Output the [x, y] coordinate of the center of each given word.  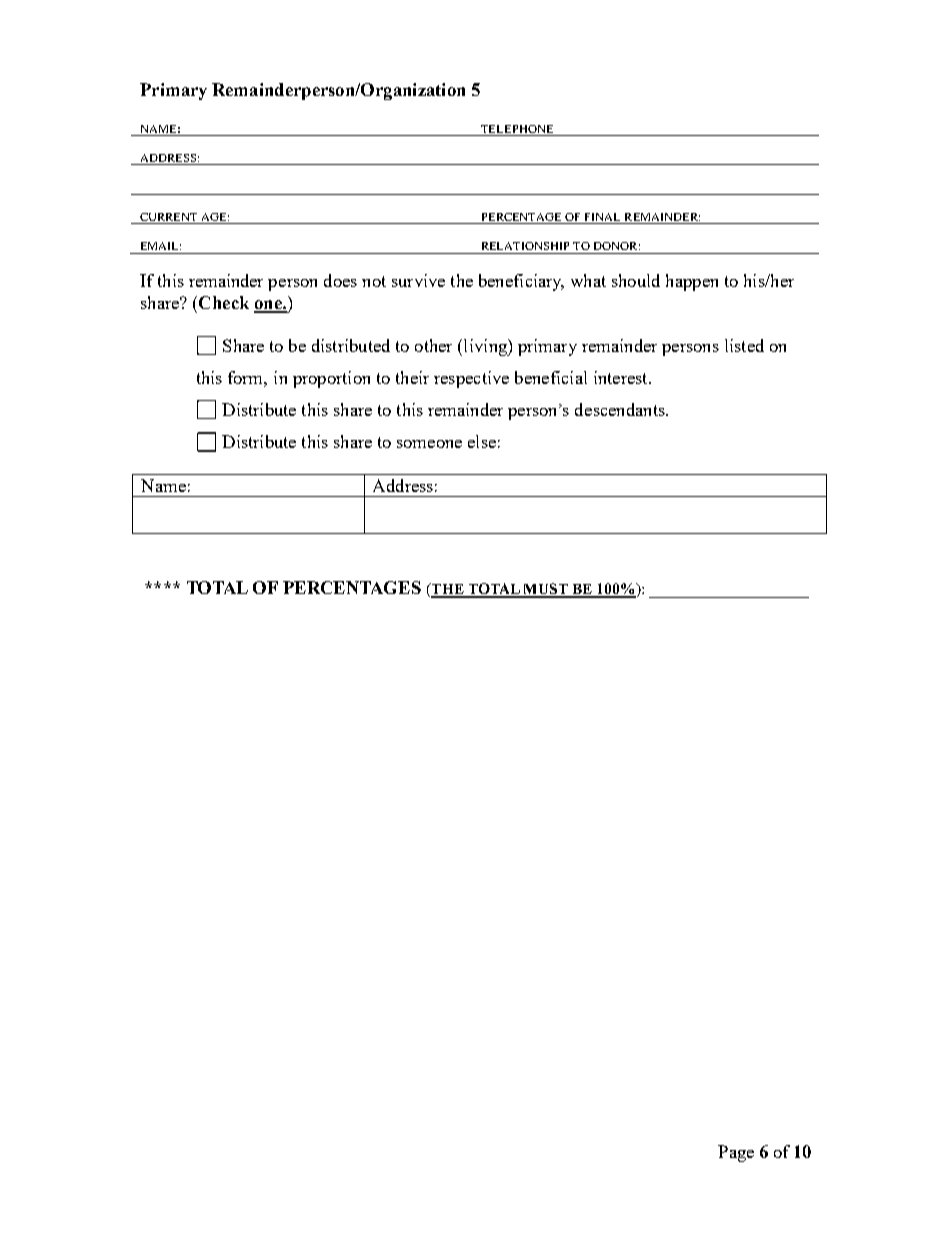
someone [429, 444]
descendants [621, 409]
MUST [546, 590]
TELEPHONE [517, 129]
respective [471, 379]
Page [736, 1153]
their [412, 377]
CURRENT [168, 217]
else [482, 441]
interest [622, 377]
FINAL [602, 217]
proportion [331, 379]
